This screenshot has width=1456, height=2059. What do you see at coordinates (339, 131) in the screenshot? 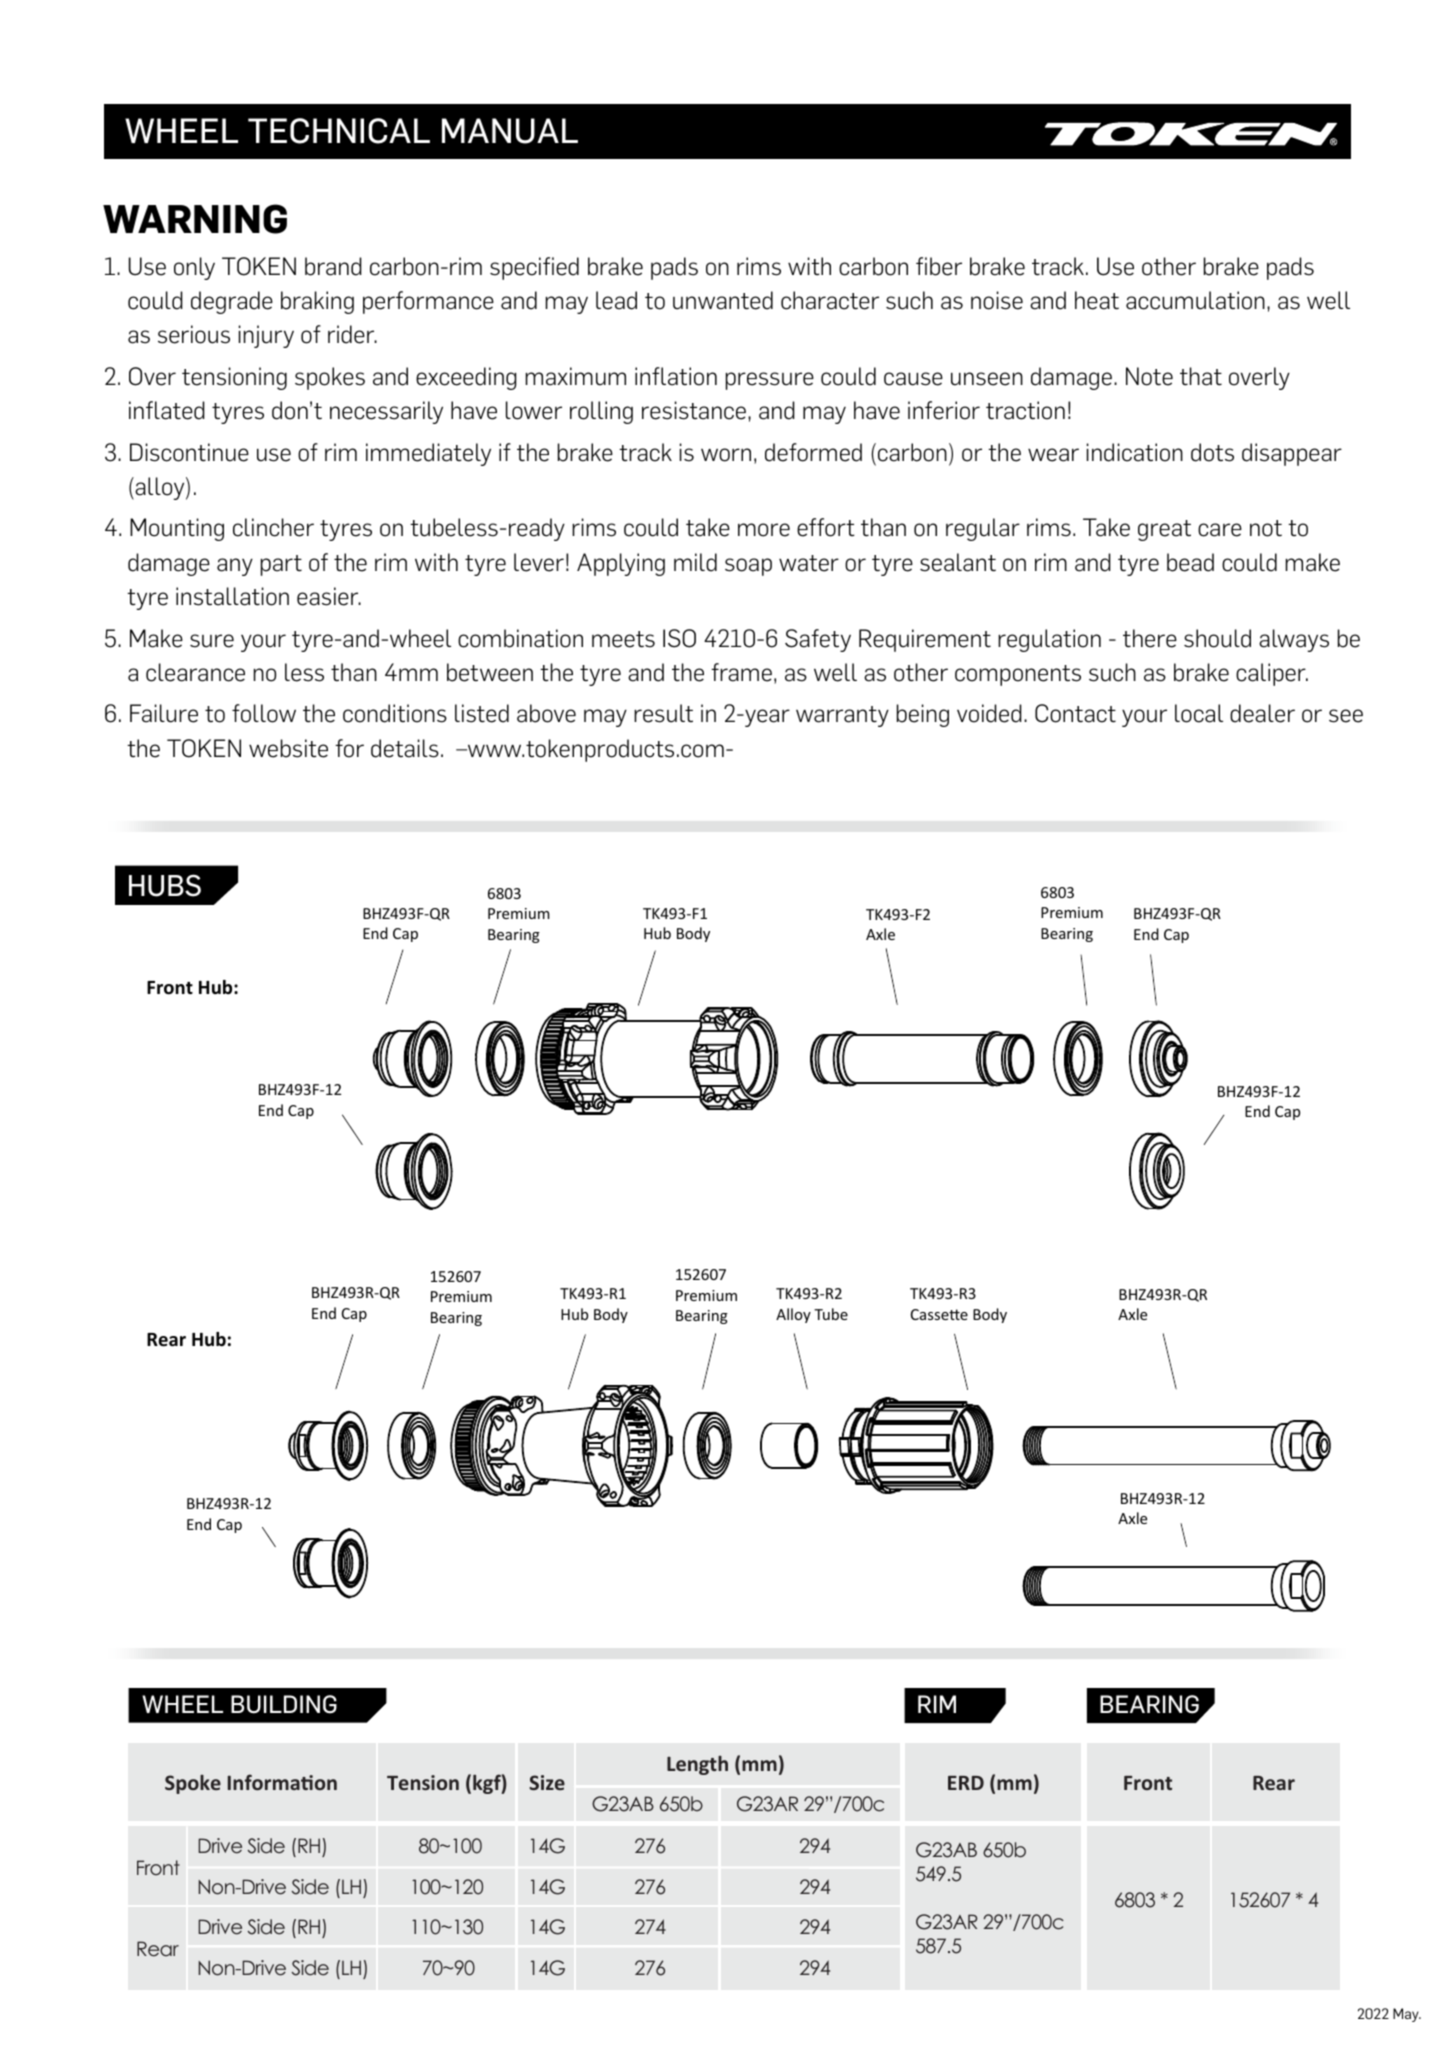
I see `TECHNICAL` at bounding box center [339, 131].
